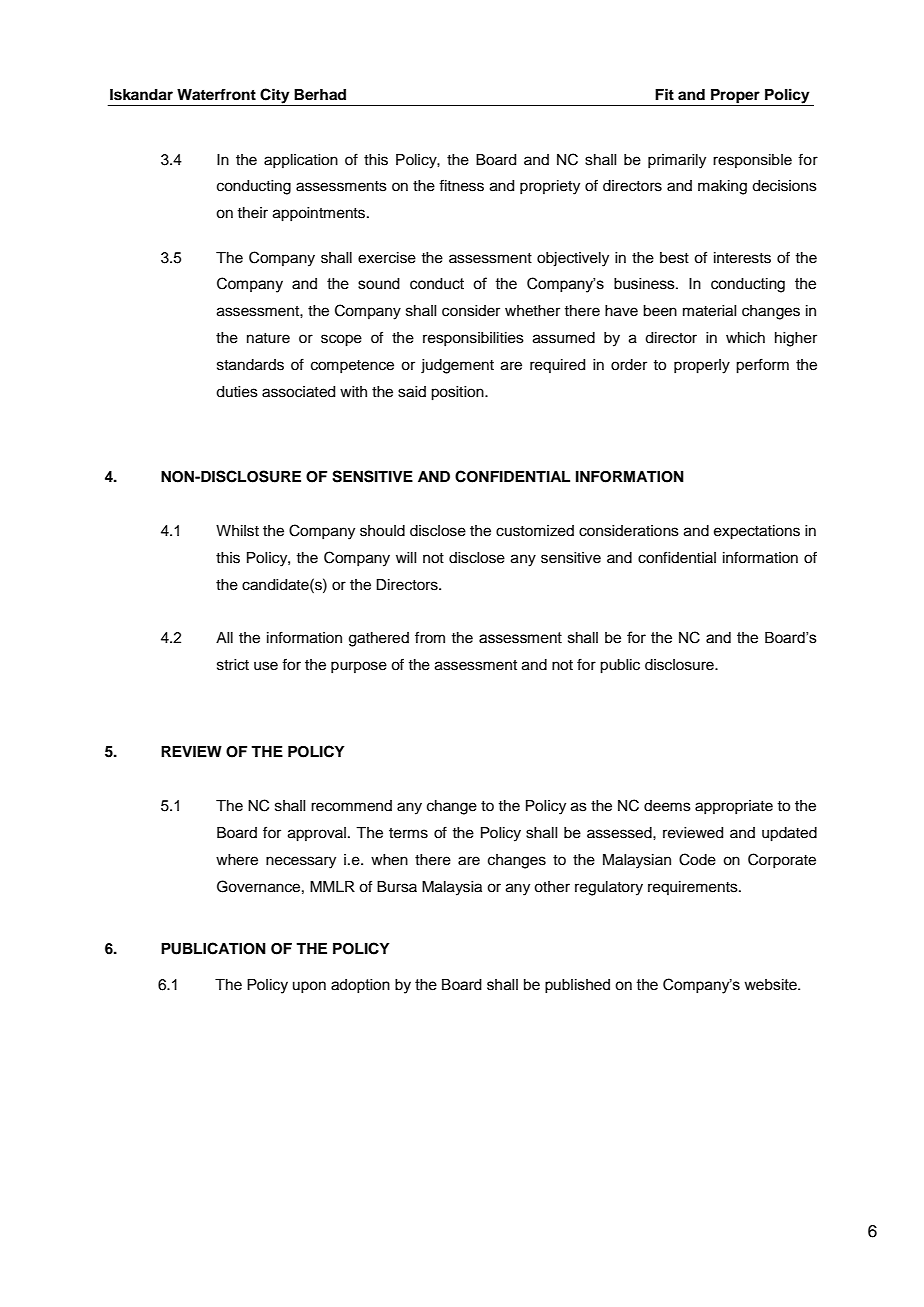 The height and width of the document is (1307, 924). Describe the element at coordinates (274, 96) in the document. I see `City` at that location.
